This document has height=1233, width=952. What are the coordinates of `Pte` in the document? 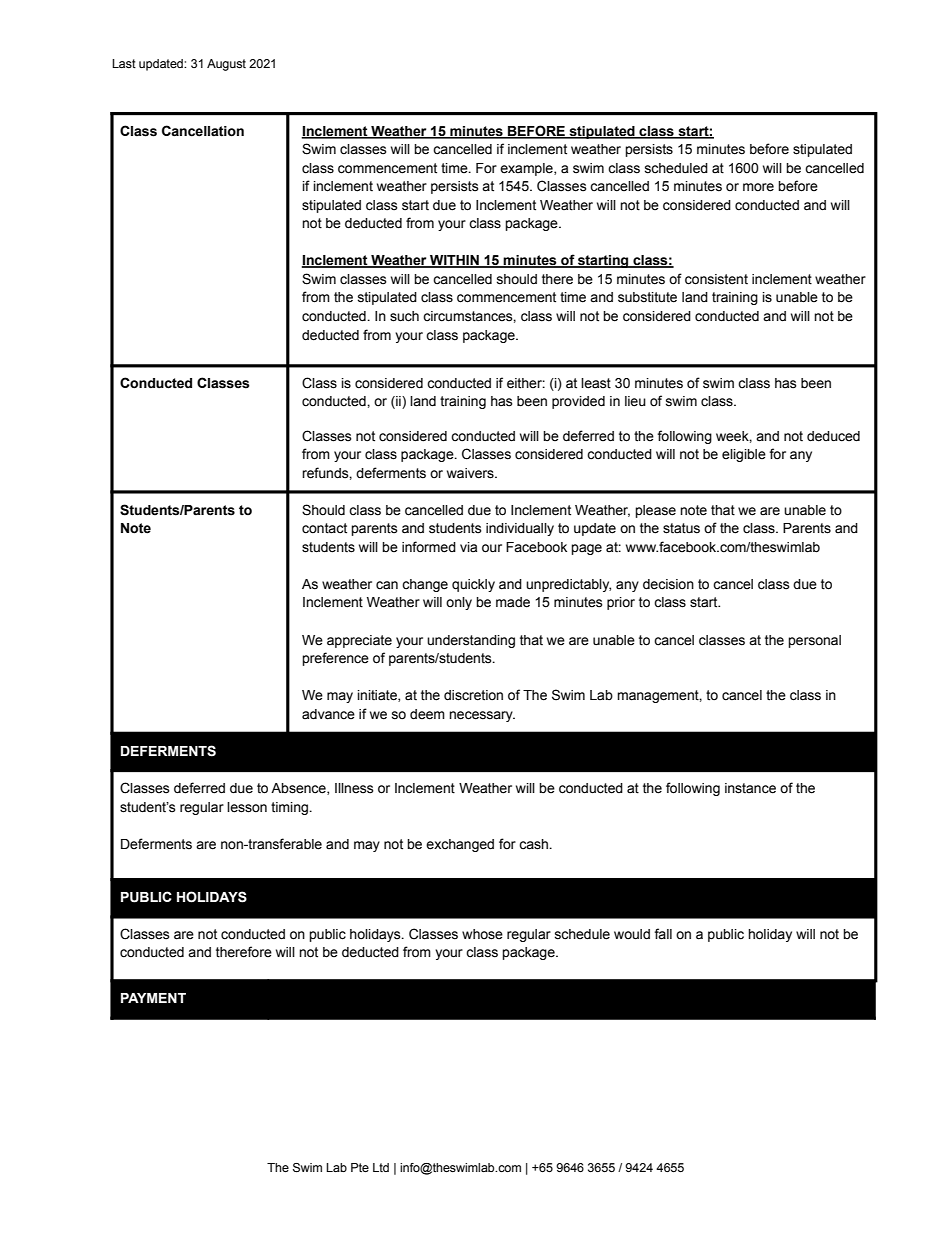 It's located at (360, 1167).
